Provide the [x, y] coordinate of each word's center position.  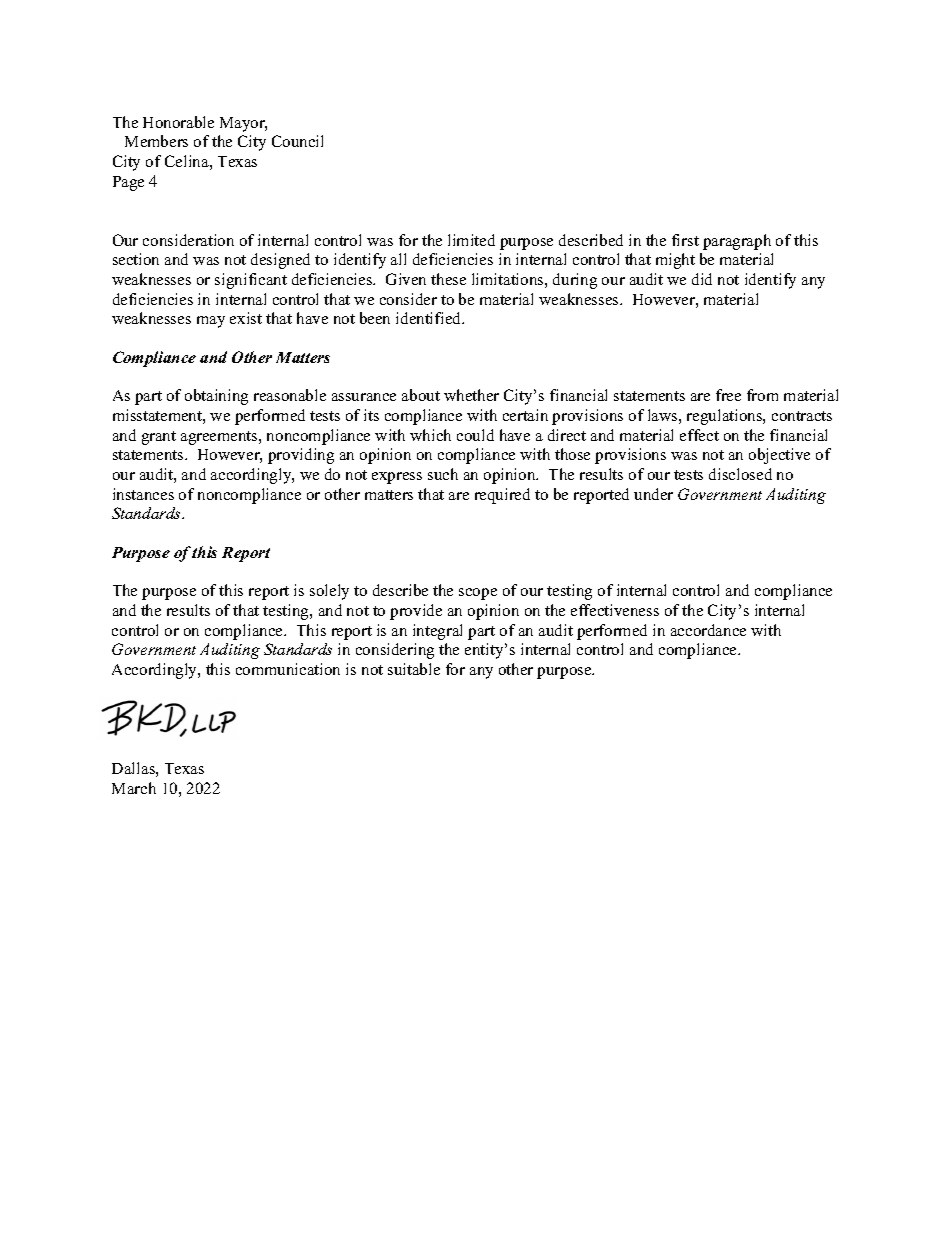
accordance [708, 630]
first [685, 240]
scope [478, 594]
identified [430, 318]
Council [297, 141]
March [134, 788]
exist [246, 318]
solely [329, 592]
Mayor [243, 124]
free [728, 395]
